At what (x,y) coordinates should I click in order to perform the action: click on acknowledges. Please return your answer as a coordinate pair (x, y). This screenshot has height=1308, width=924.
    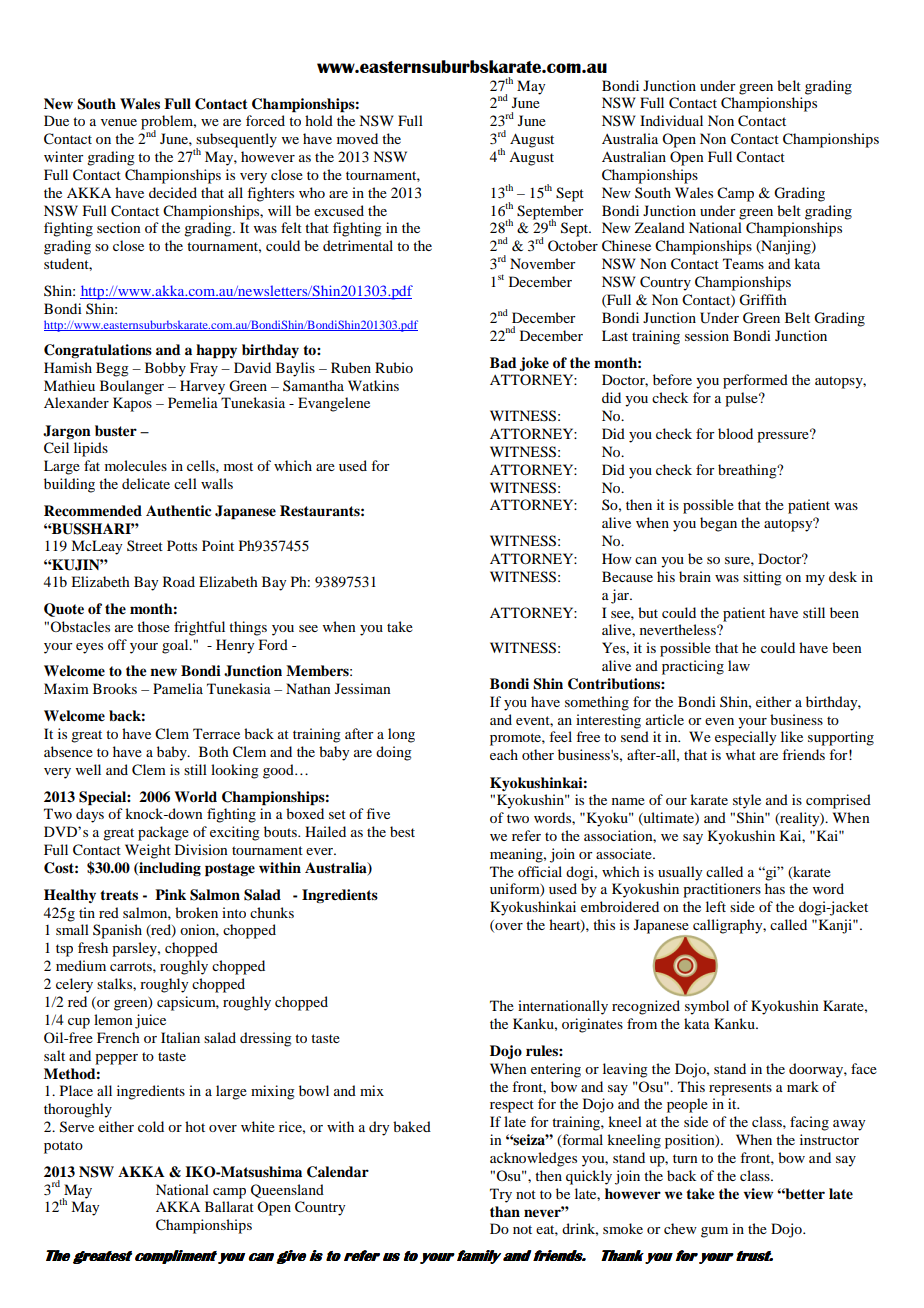
    Looking at the image, I should click on (533, 1159).
